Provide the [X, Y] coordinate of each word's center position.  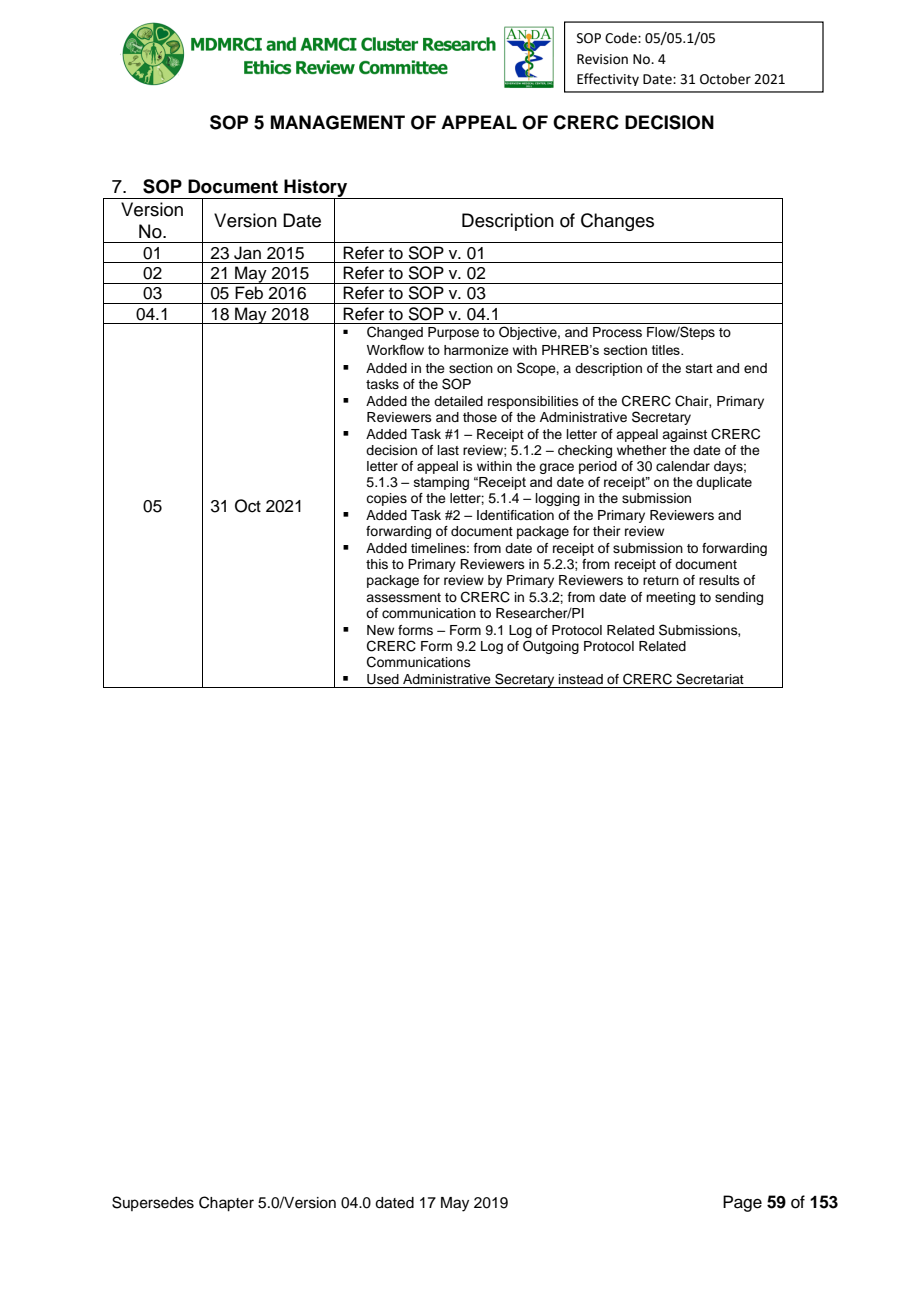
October [725, 79]
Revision [602, 59]
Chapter [226, 1204]
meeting [670, 598]
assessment [403, 597]
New [380, 630]
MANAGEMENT [338, 122]
